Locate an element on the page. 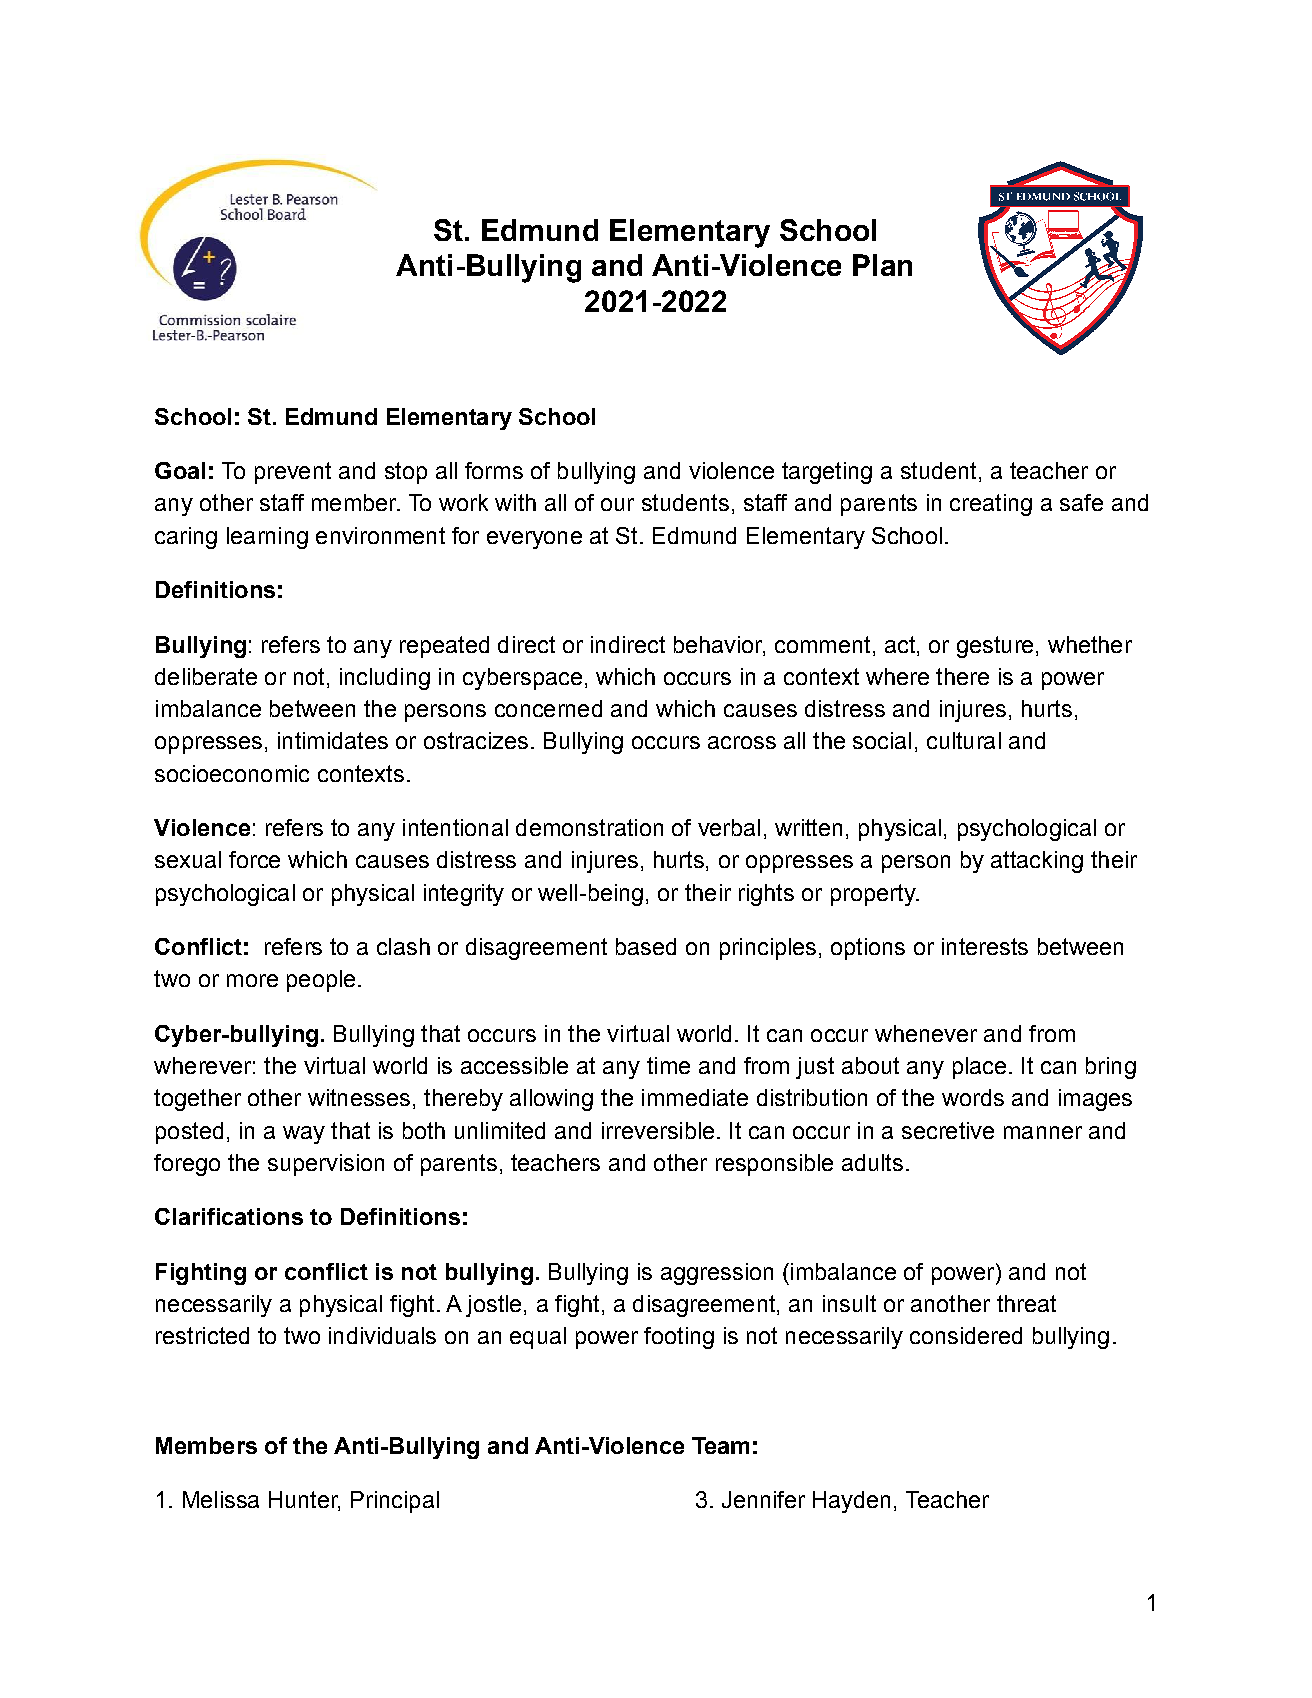 Image resolution: width=1312 pixels, height=1698 pixels. Team is located at coordinates (720, 1445).
